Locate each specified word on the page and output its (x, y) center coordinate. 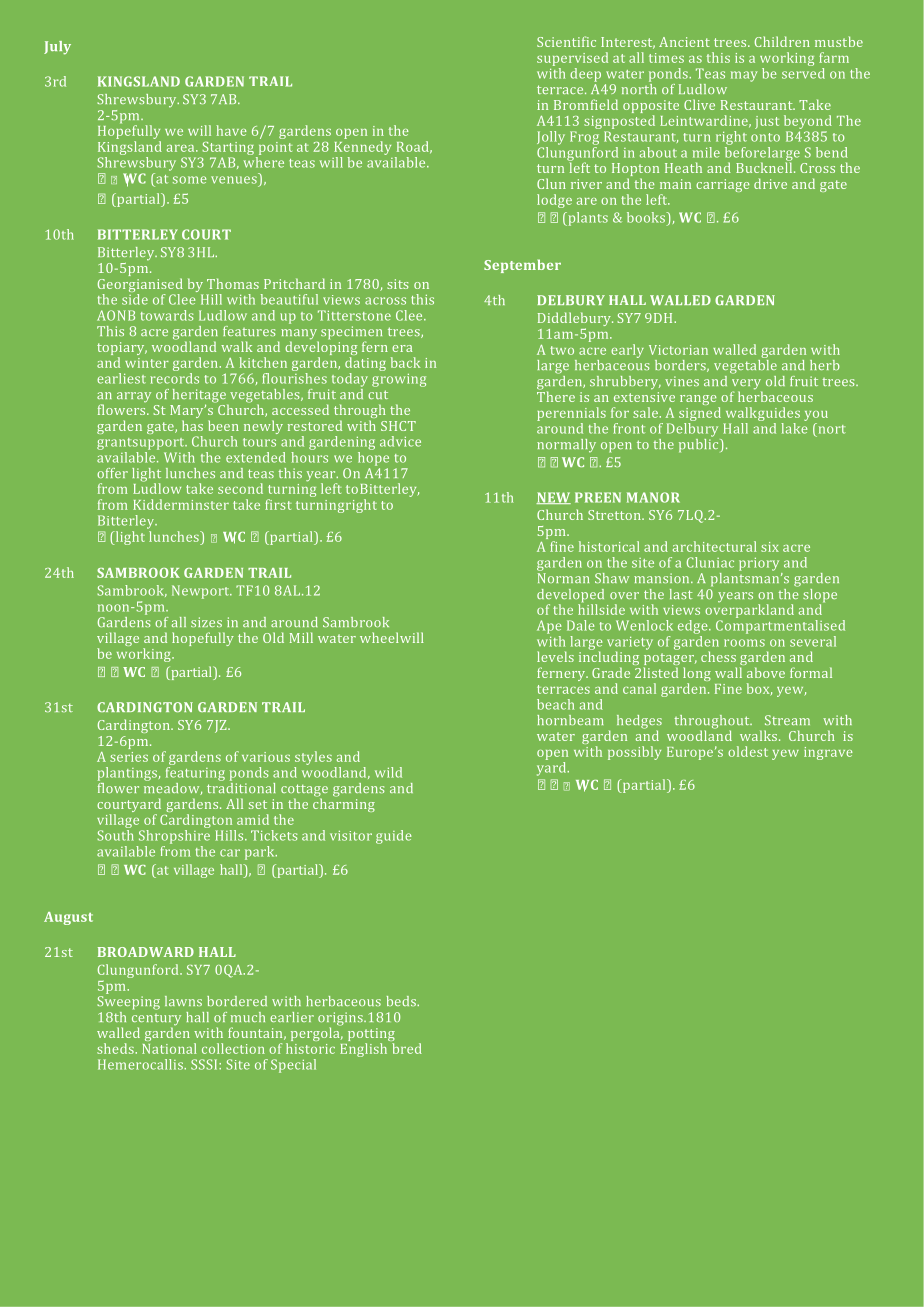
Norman (563, 576)
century (156, 1021)
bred (407, 1047)
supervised (572, 59)
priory (759, 564)
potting (371, 1036)
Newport (202, 592)
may (744, 76)
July (57, 48)
